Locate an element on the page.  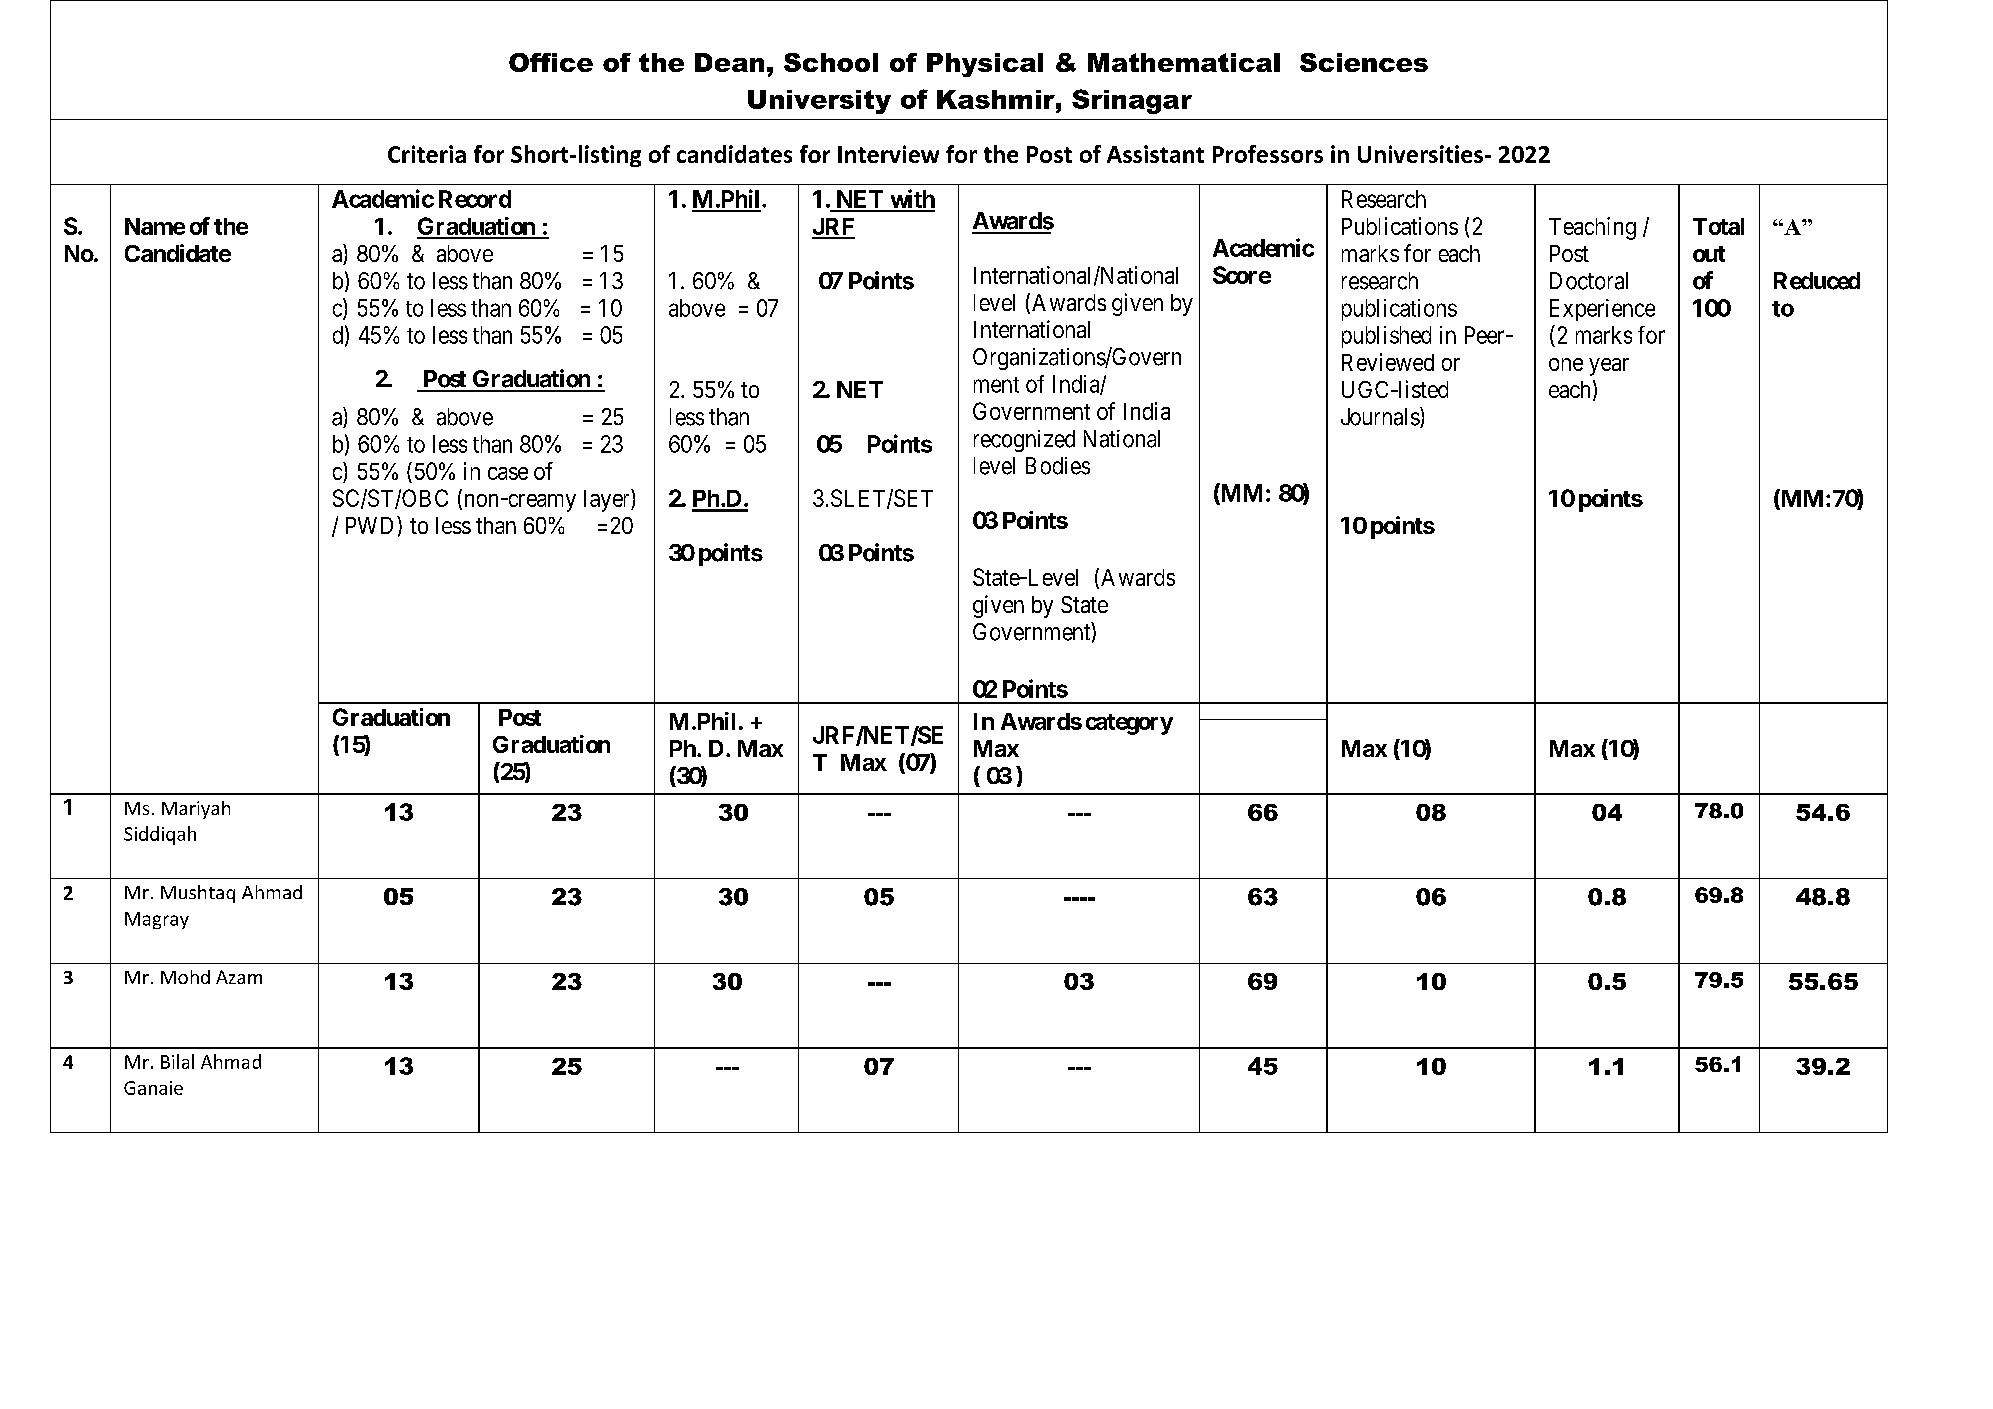
Sciences is located at coordinates (1364, 62).
